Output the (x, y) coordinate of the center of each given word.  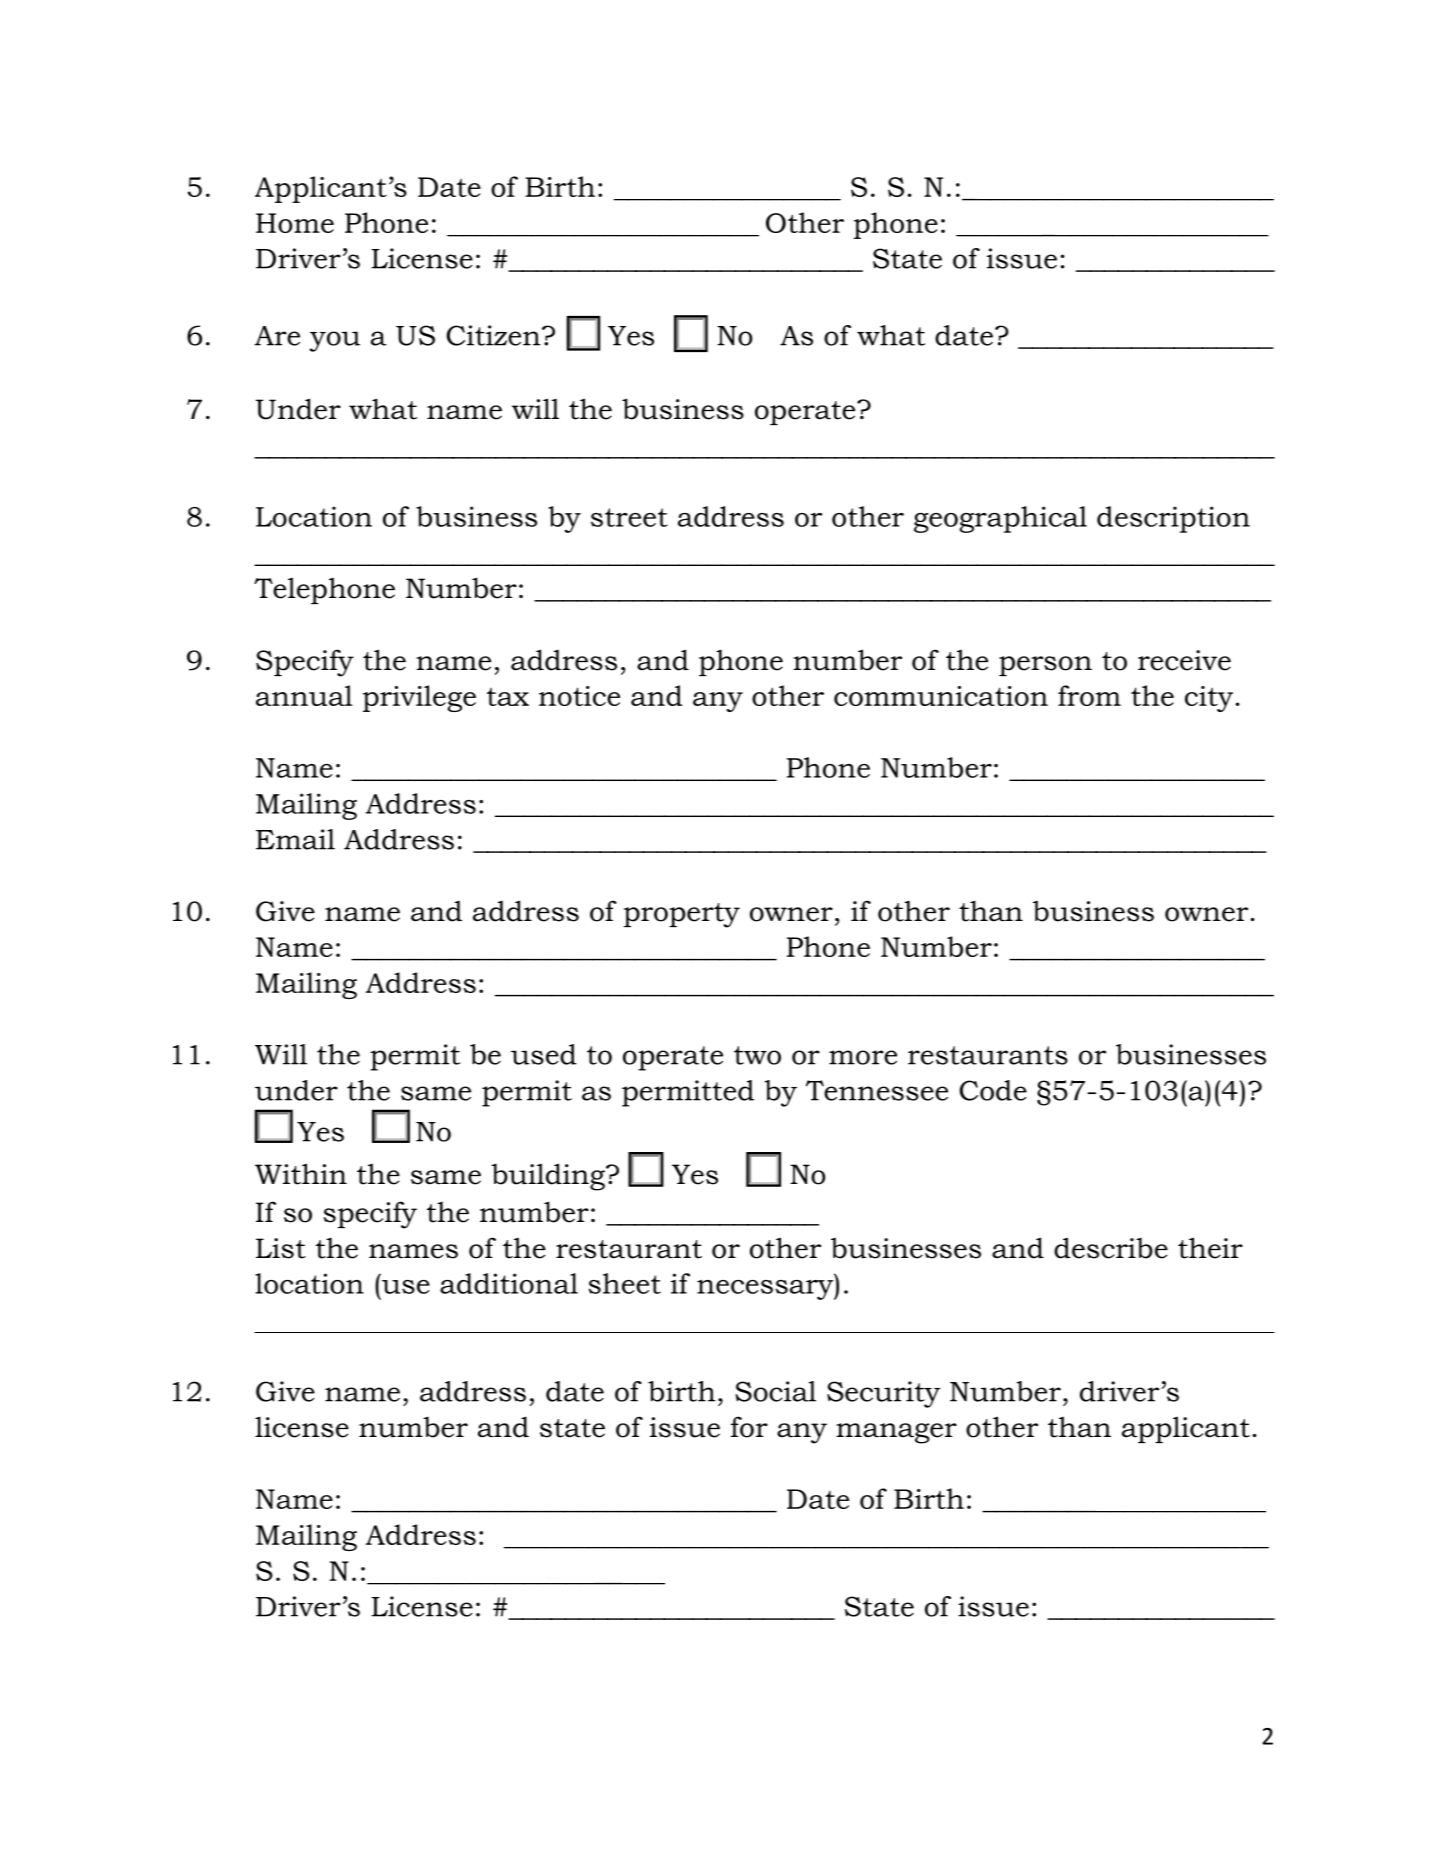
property (682, 915)
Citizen (494, 335)
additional (509, 1283)
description (1173, 519)
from (1089, 695)
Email (295, 839)
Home (295, 223)
